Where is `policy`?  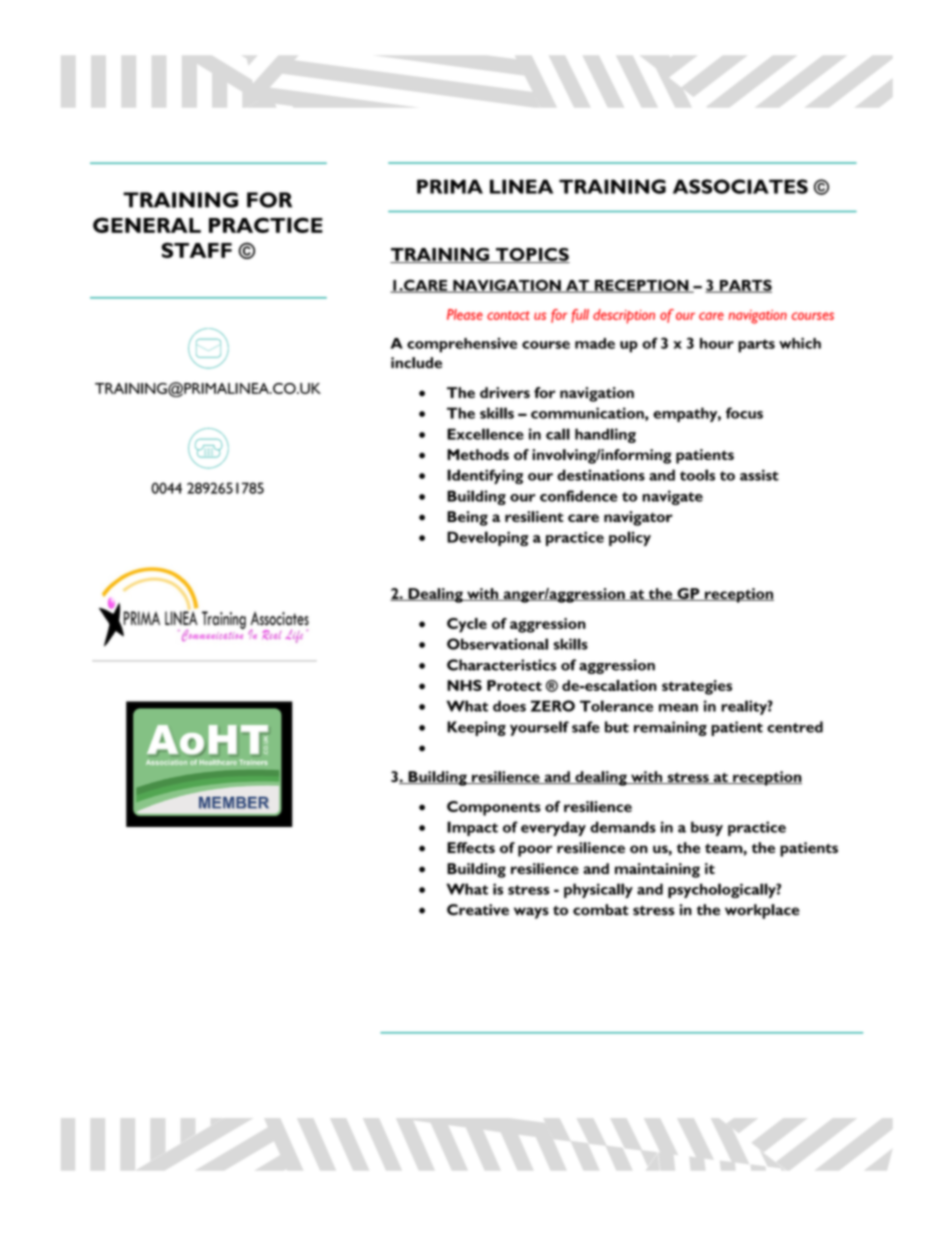 policy is located at coordinates (630, 538).
